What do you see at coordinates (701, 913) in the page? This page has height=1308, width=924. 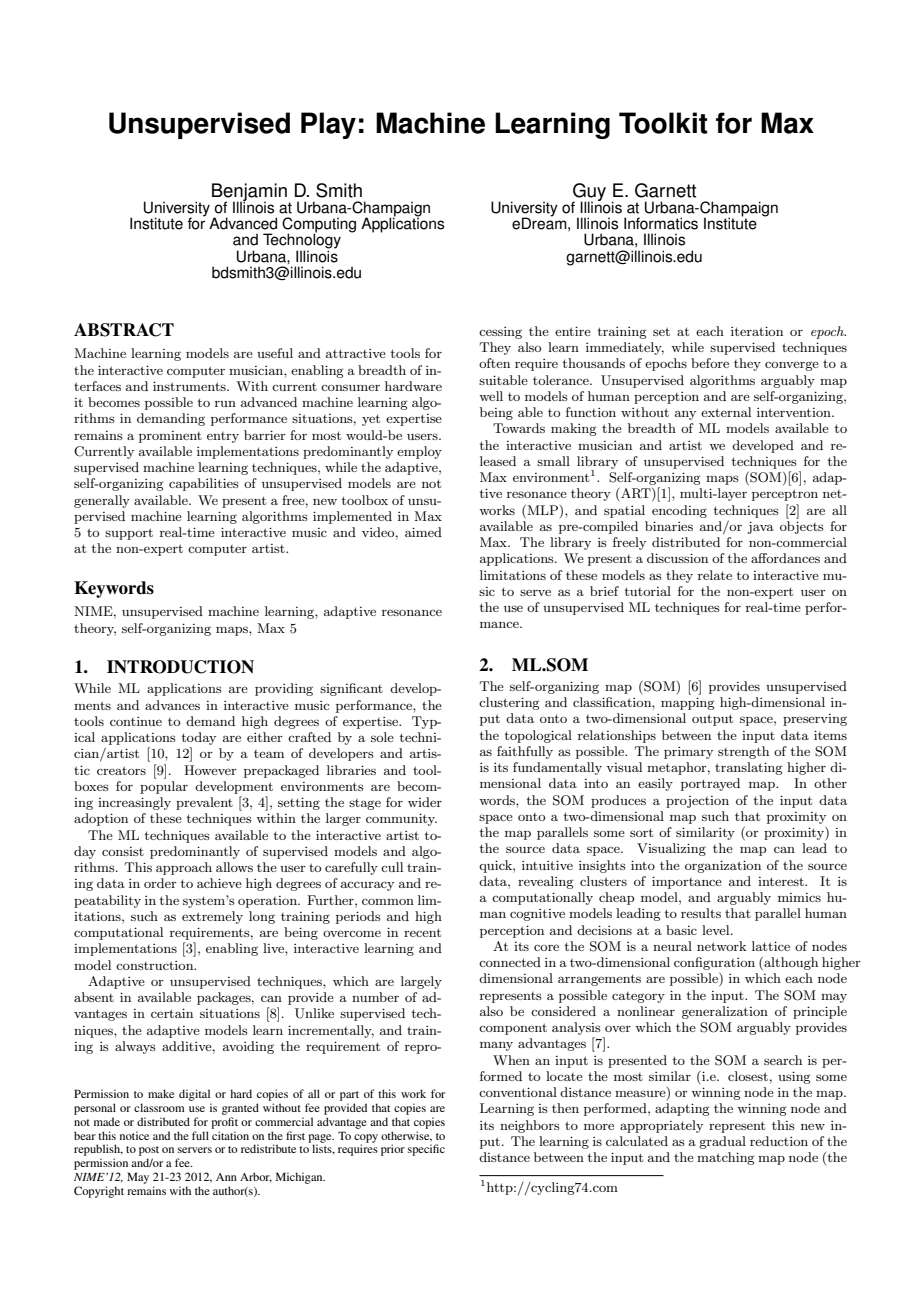 I see `results` at bounding box center [701, 913].
